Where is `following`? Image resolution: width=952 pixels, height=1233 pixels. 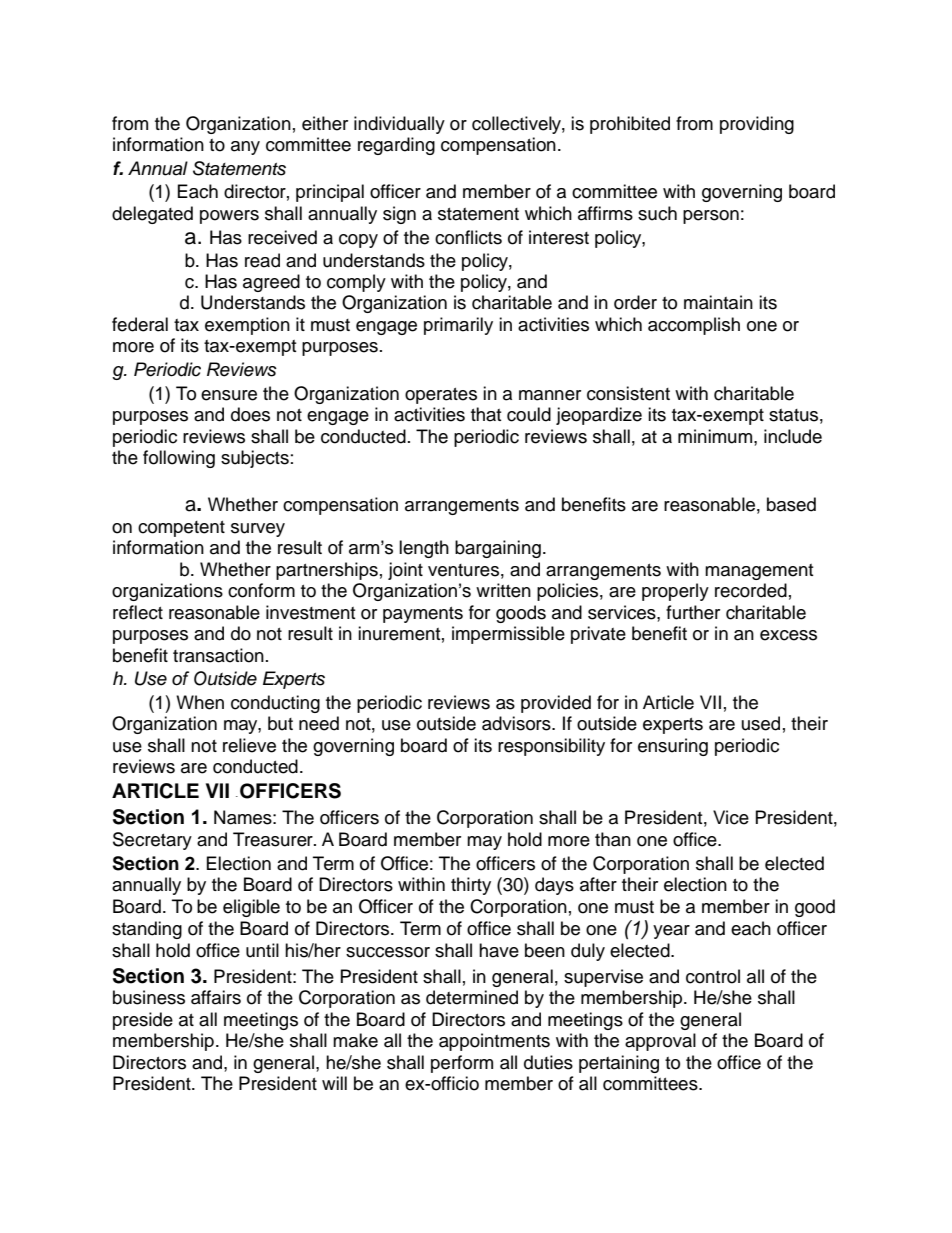 following is located at coordinates (179, 459).
